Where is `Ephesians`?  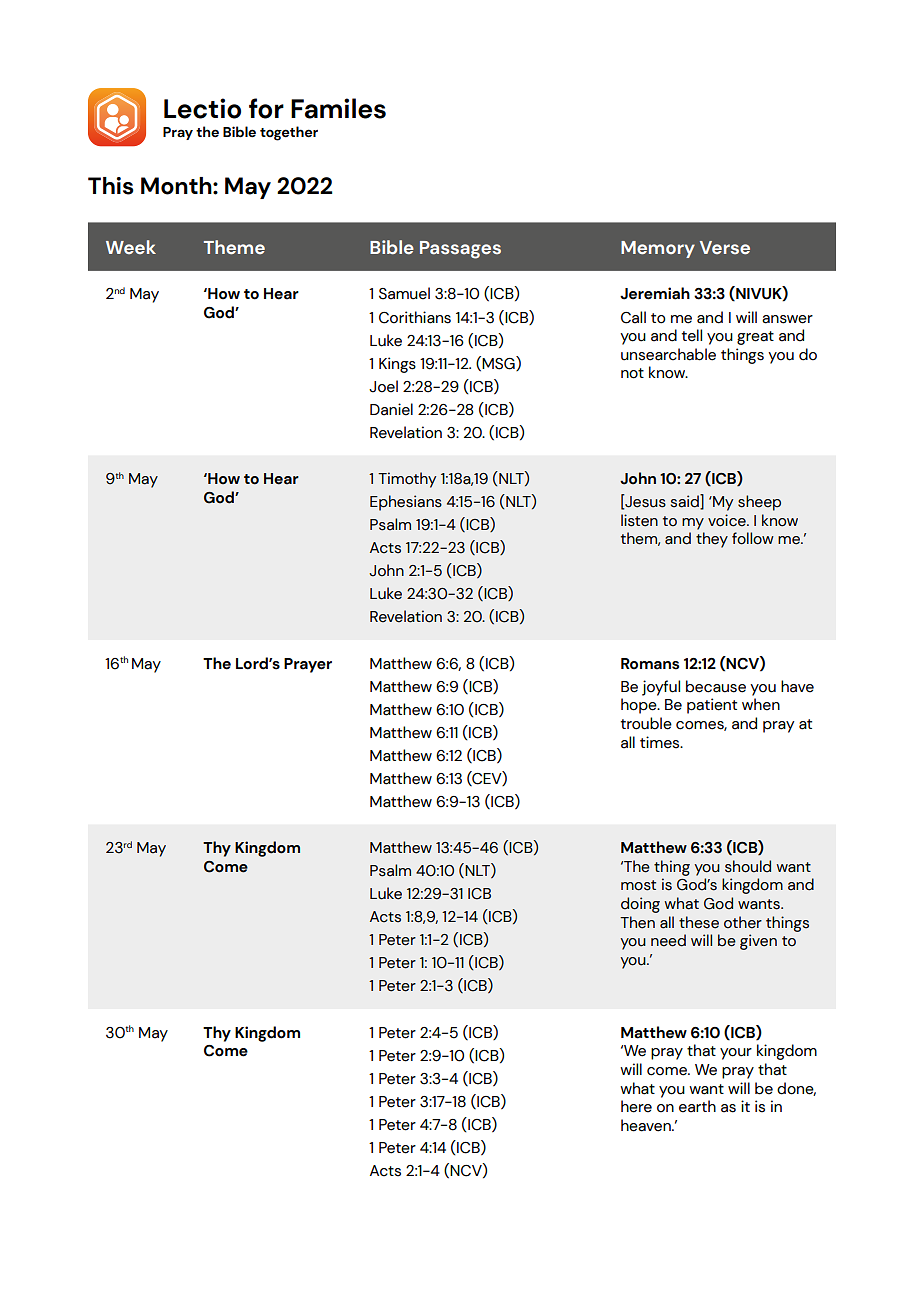 Ephesians is located at coordinates (406, 503).
